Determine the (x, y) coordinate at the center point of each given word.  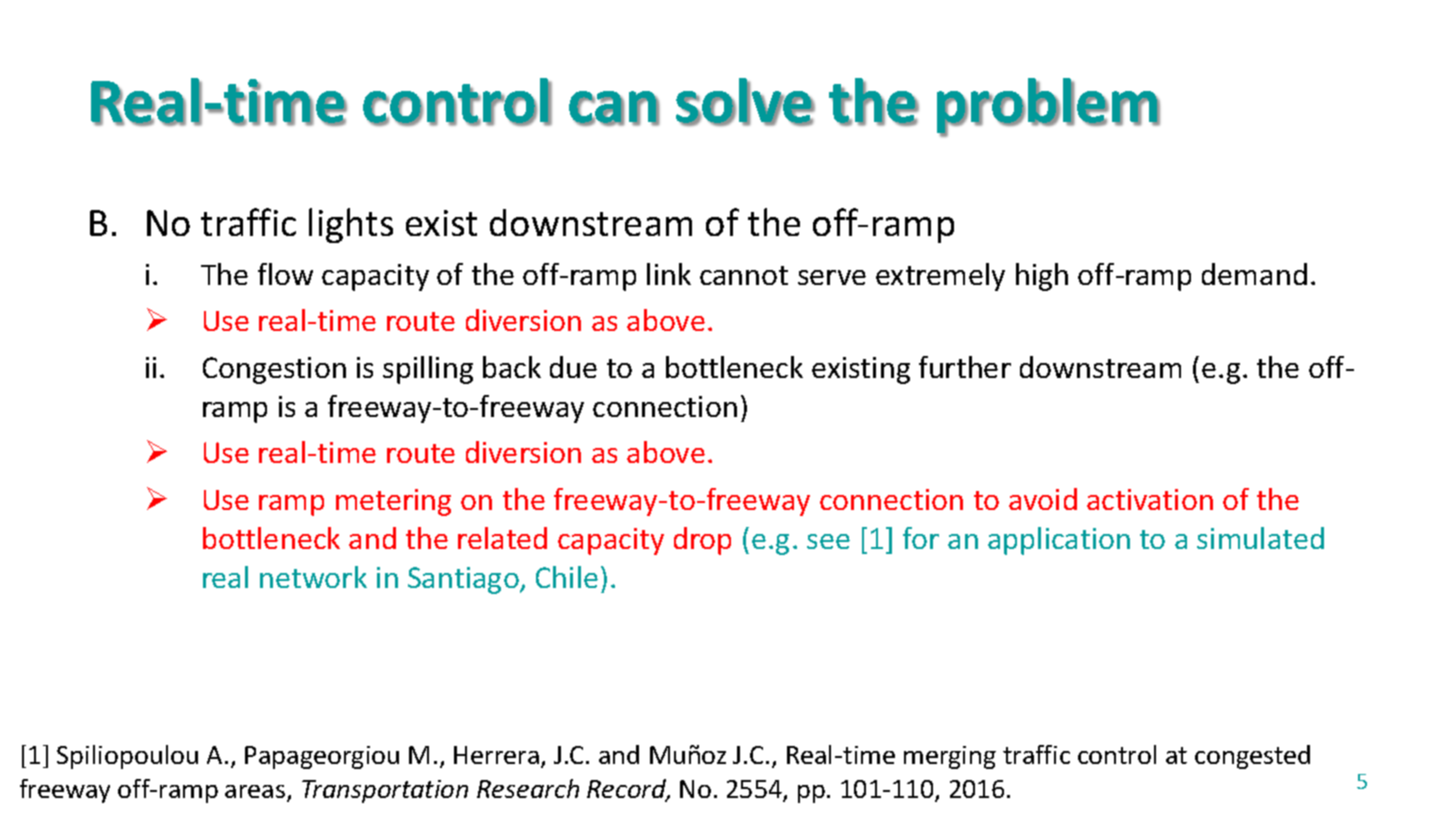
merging (950, 757)
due (573, 367)
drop (702, 541)
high (1042, 277)
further (965, 367)
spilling (428, 370)
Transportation (385, 791)
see (828, 541)
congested (1252, 757)
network (313, 577)
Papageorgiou (322, 757)
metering (393, 502)
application (1059, 541)
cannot (744, 275)
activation (1150, 499)
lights (351, 225)
